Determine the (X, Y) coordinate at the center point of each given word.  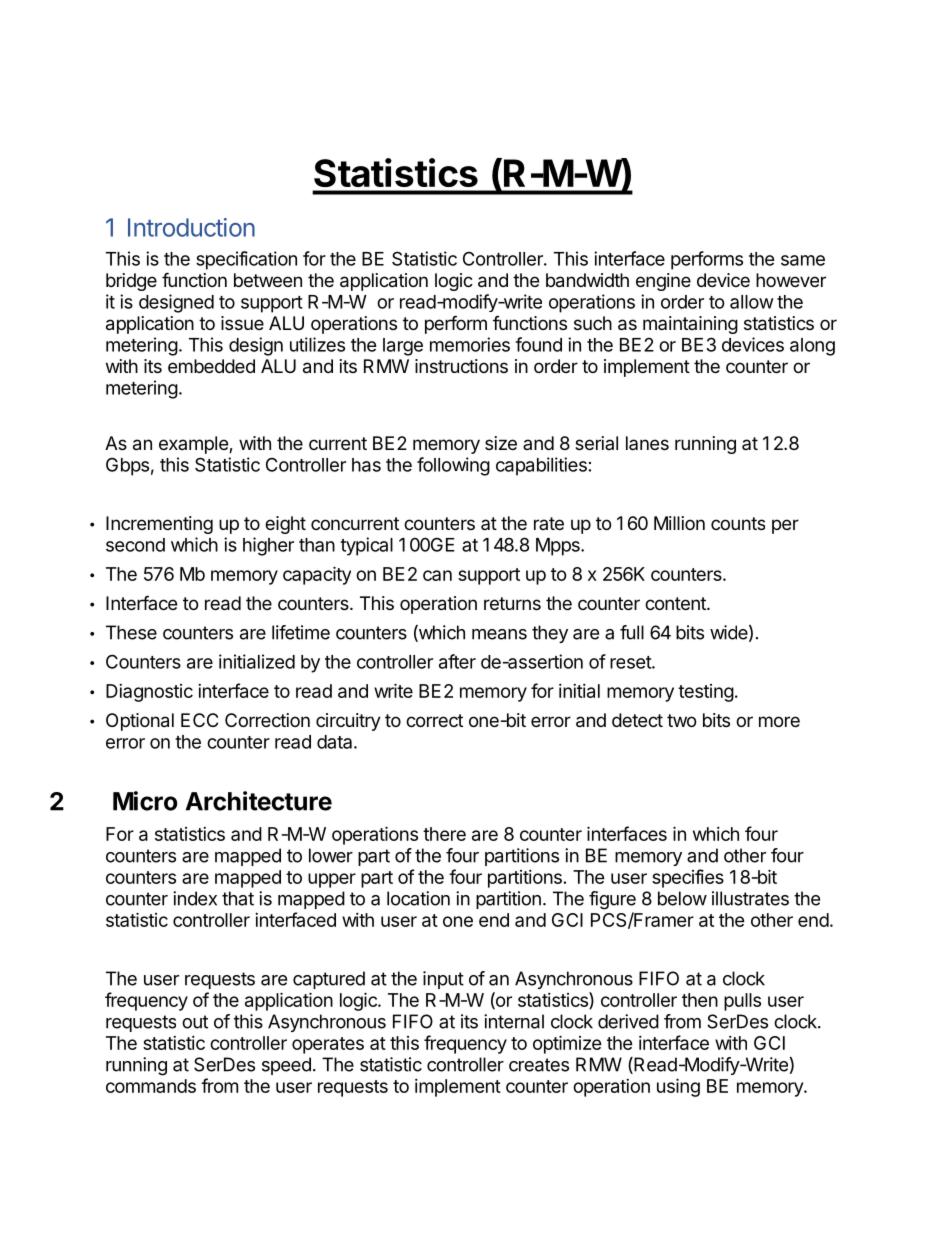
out (195, 1022)
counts (738, 523)
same (803, 260)
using (678, 1087)
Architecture (259, 801)
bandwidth (587, 280)
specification (246, 260)
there (444, 834)
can (437, 575)
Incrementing (159, 525)
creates (539, 1065)
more (779, 721)
